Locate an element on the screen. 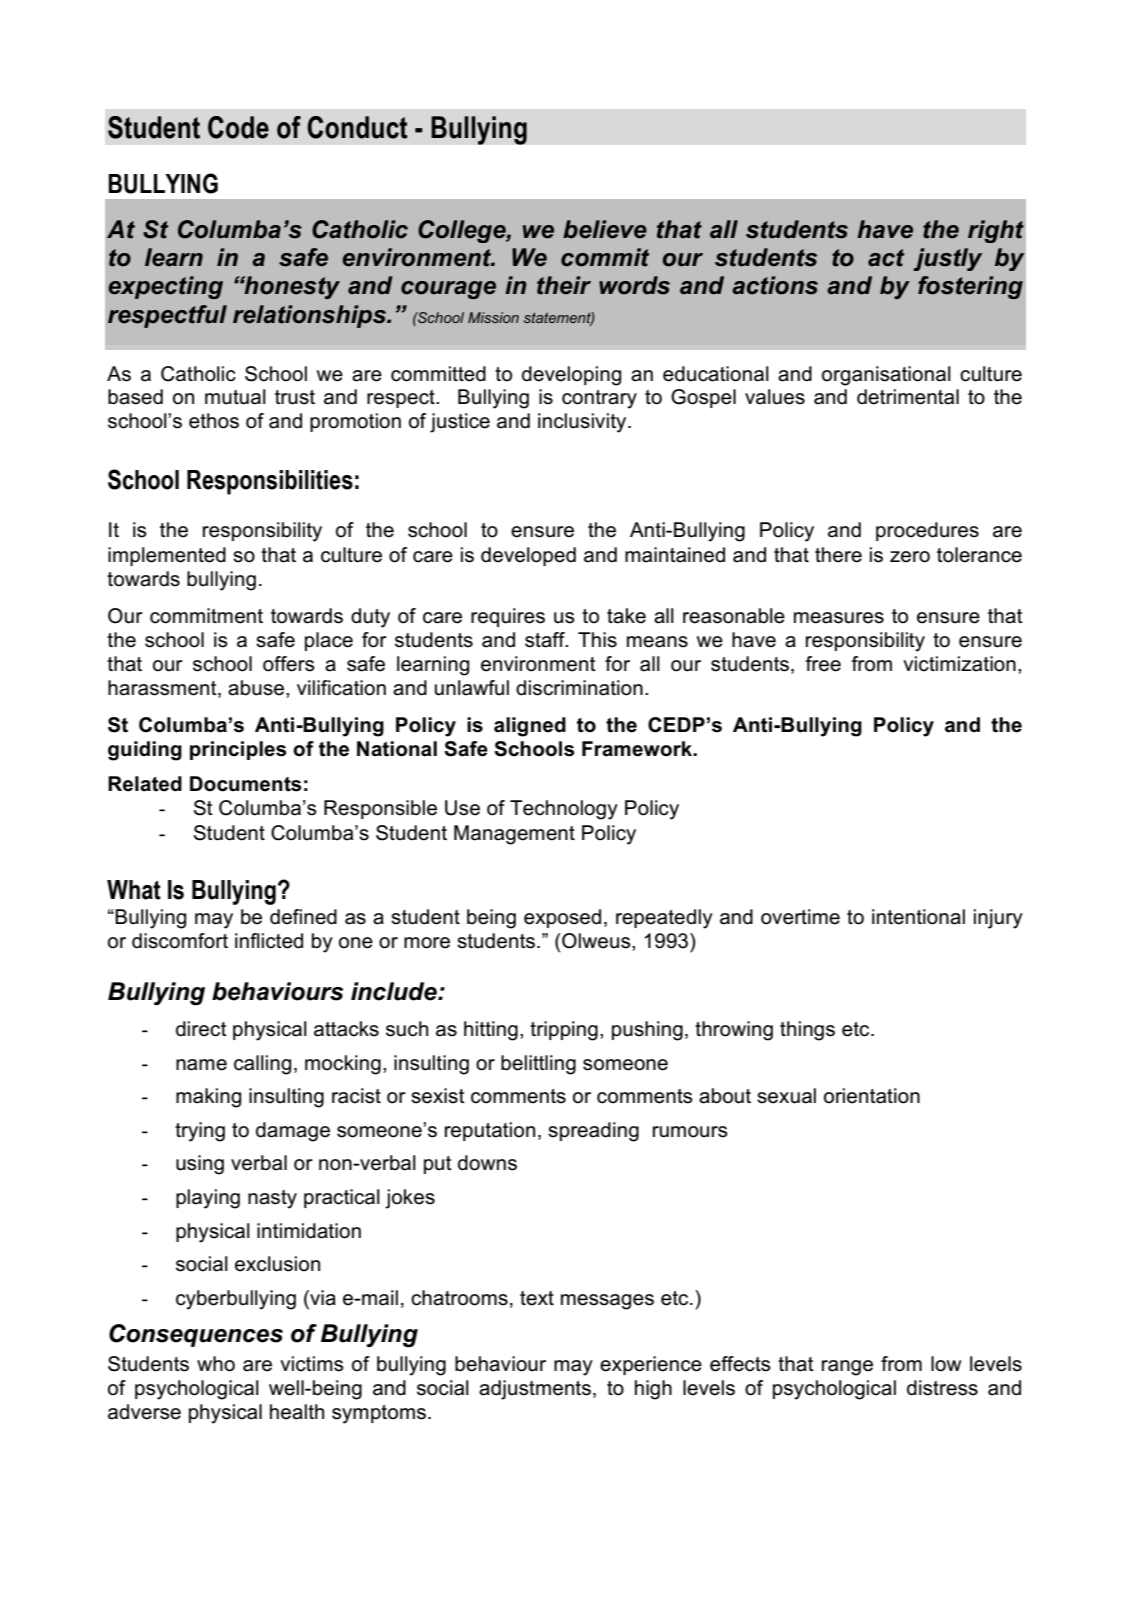 The height and width of the screenshot is (1599, 1130). spreading is located at coordinates (593, 1132).
